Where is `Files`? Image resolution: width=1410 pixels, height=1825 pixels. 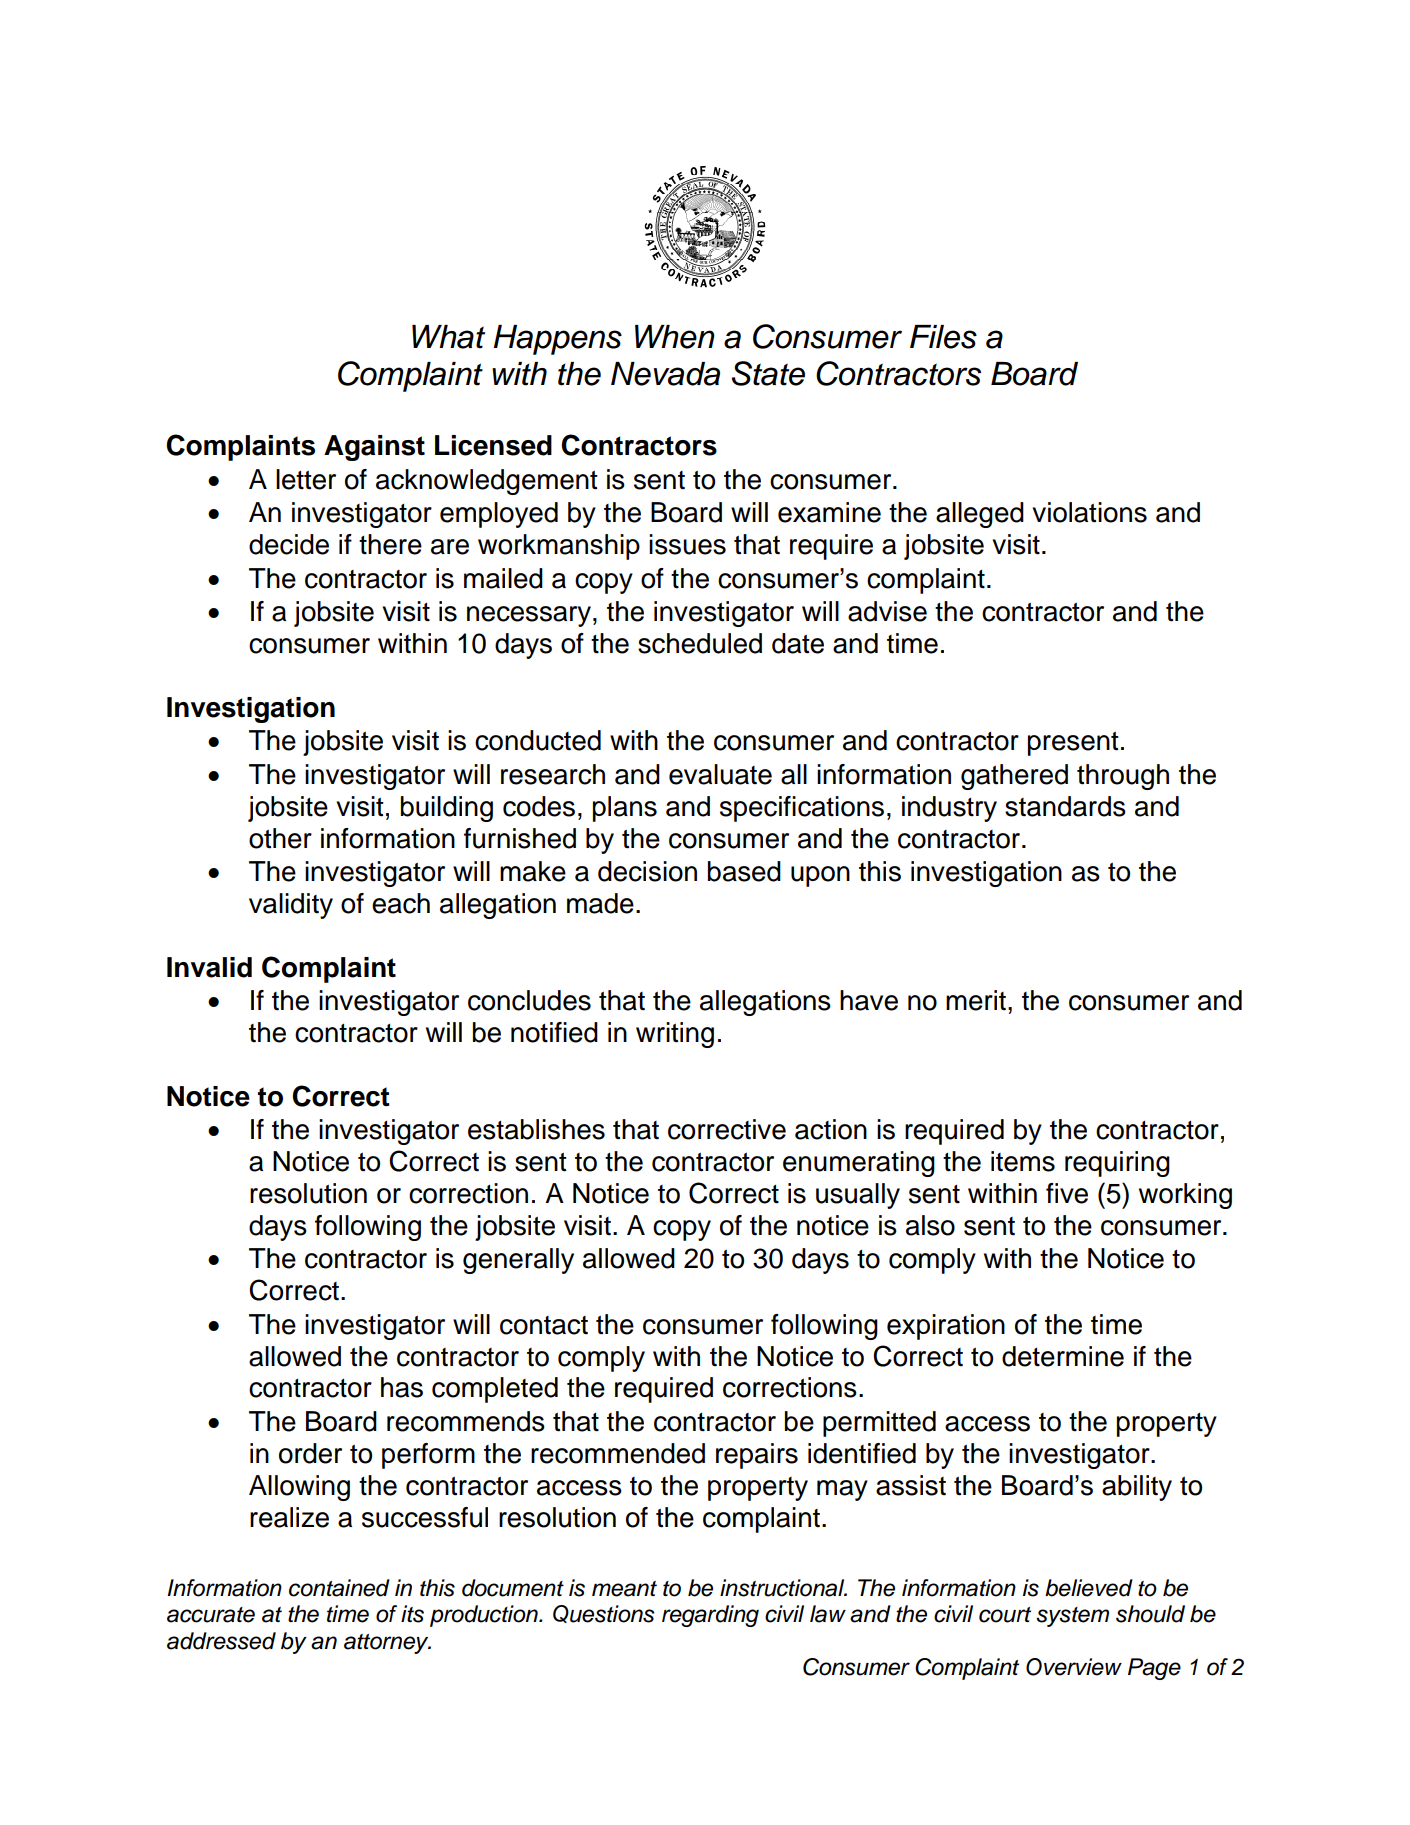
Files is located at coordinates (943, 337).
